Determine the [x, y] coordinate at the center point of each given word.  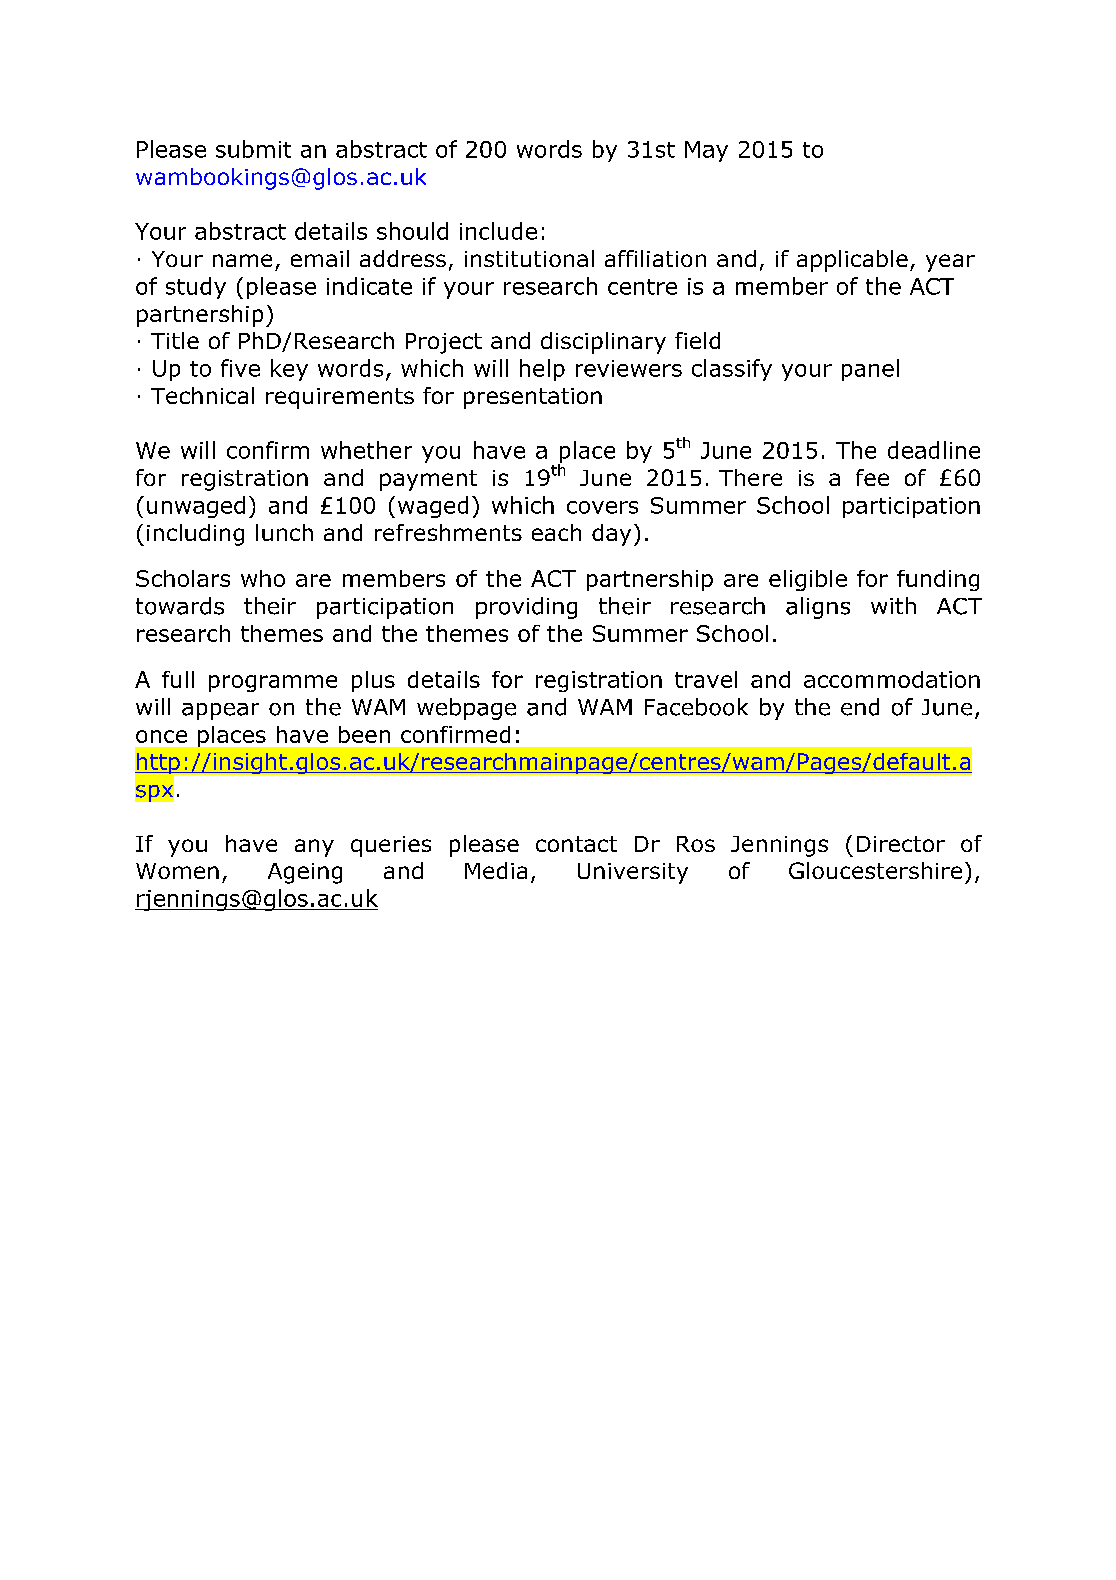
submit [253, 149]
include [498, 231]
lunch [284, 532]
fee [872, 477]
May [706, 151]
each [556, 532]
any [314, 848]
